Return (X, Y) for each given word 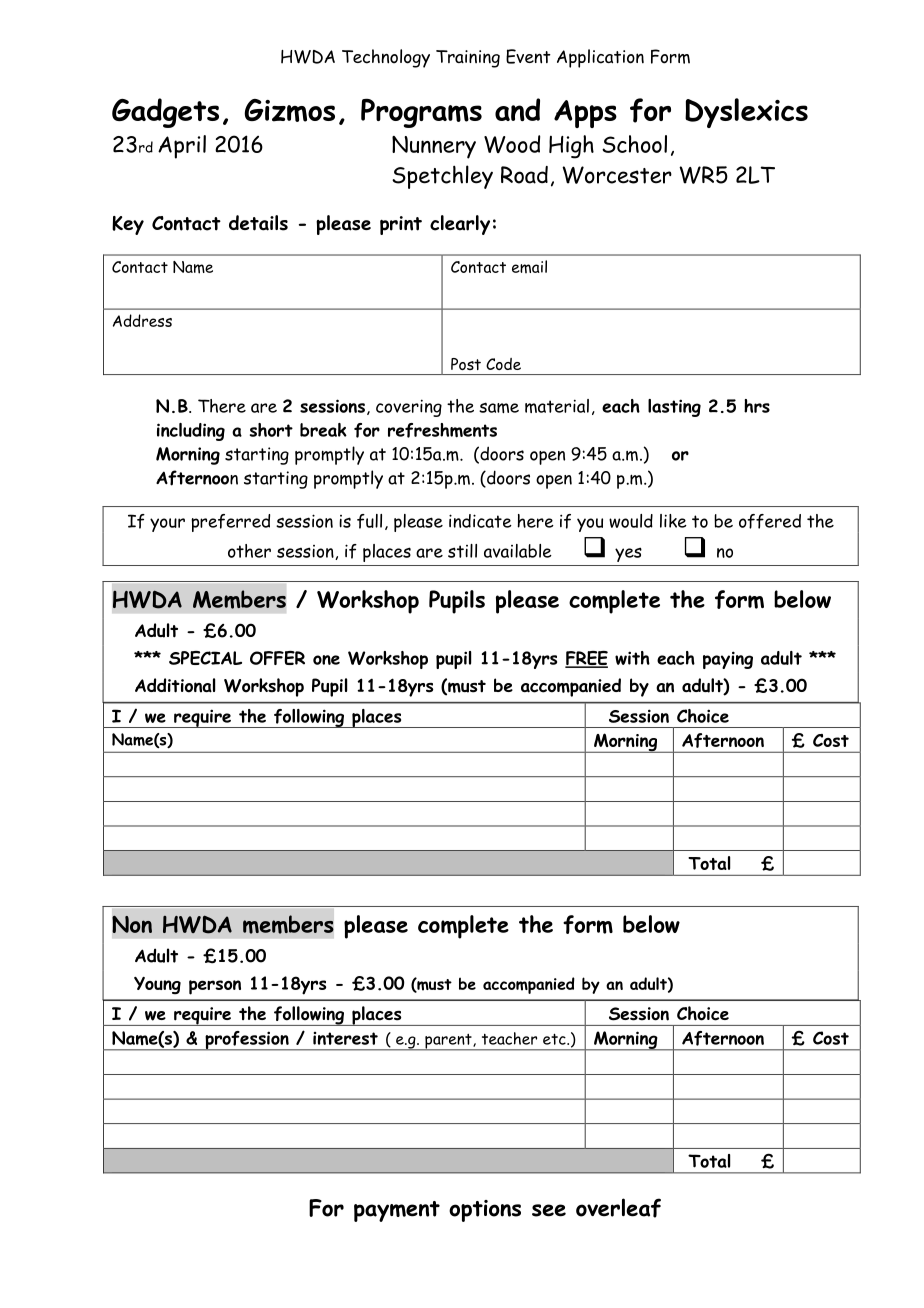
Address (142, 320)
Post (466, 364)
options (485, 1211)
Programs (421, 113)
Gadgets (165, 113)
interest (345, 1038)
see (549, 1210)
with (632, 658)
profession (247, 1041)
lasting (674, 408)
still (462, 551)
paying (728, 660)
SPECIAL (205, 658)
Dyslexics (746, 113)
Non (132, 924)
